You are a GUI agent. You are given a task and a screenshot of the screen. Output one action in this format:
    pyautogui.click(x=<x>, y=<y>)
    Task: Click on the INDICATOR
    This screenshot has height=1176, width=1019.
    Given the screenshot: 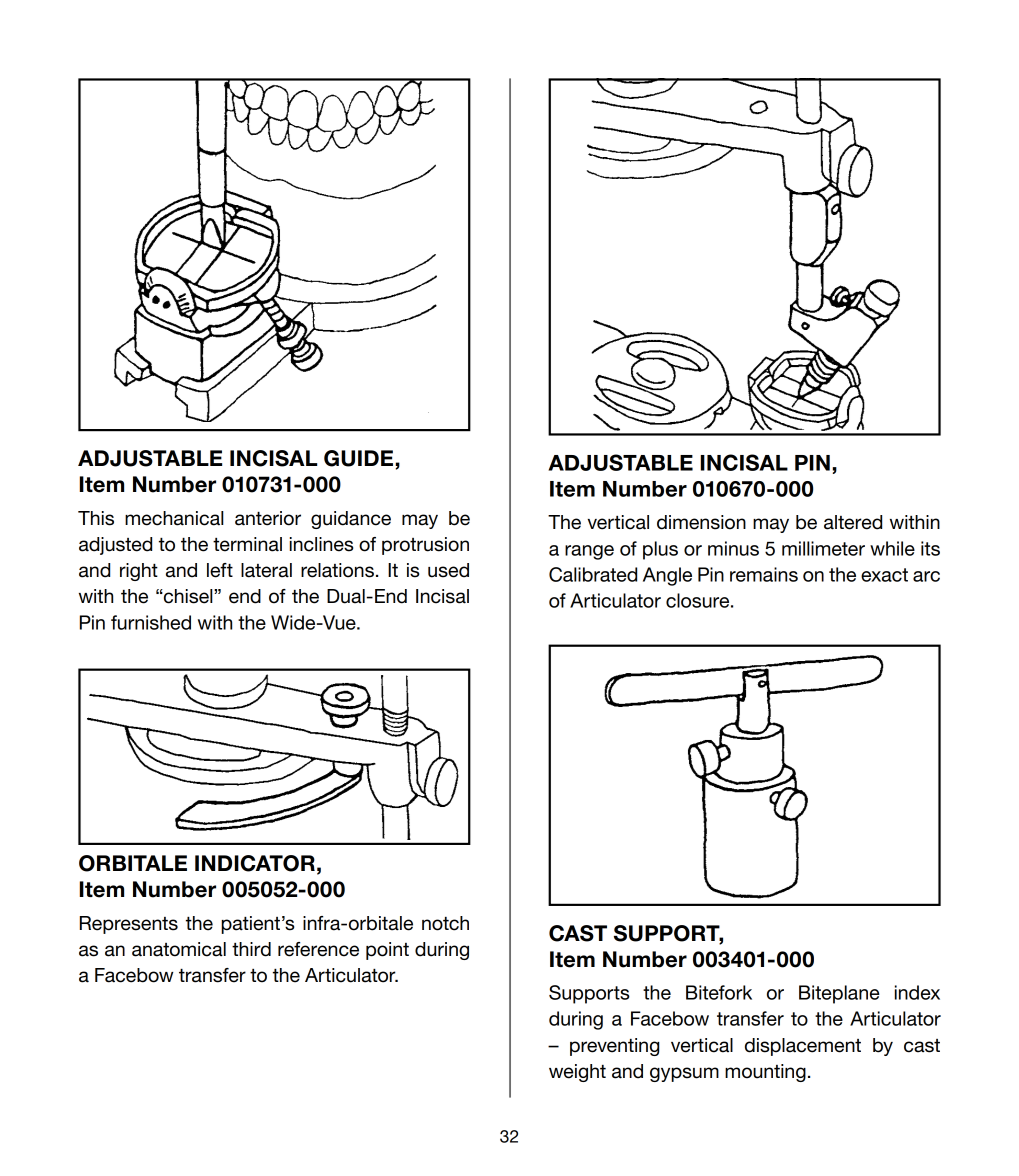 What is the action you would take?
    pyautogui.click(x=255, y=863)
